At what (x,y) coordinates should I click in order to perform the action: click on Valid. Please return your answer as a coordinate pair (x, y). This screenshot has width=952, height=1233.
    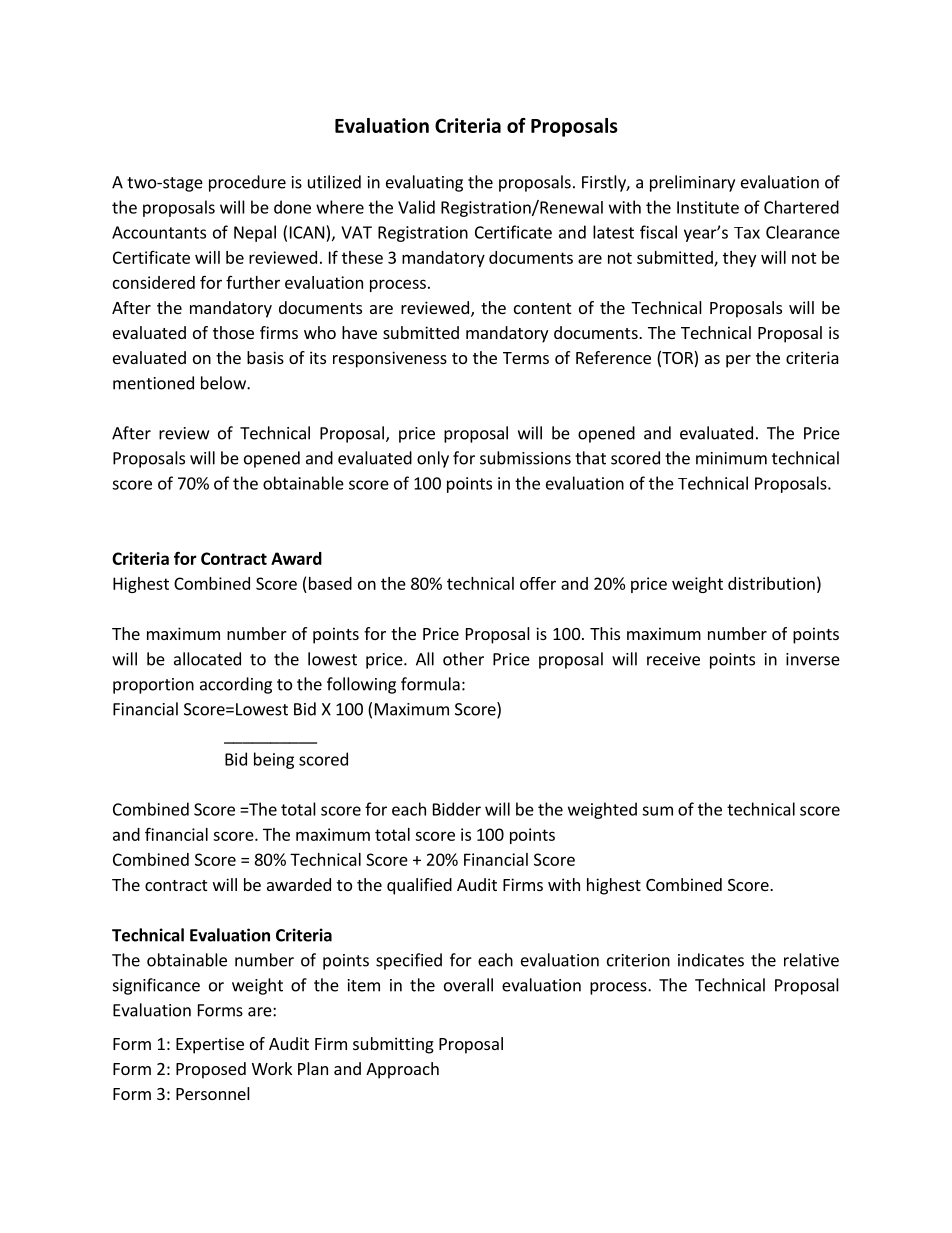
    Looking at the image, I should click on (416, 207).
